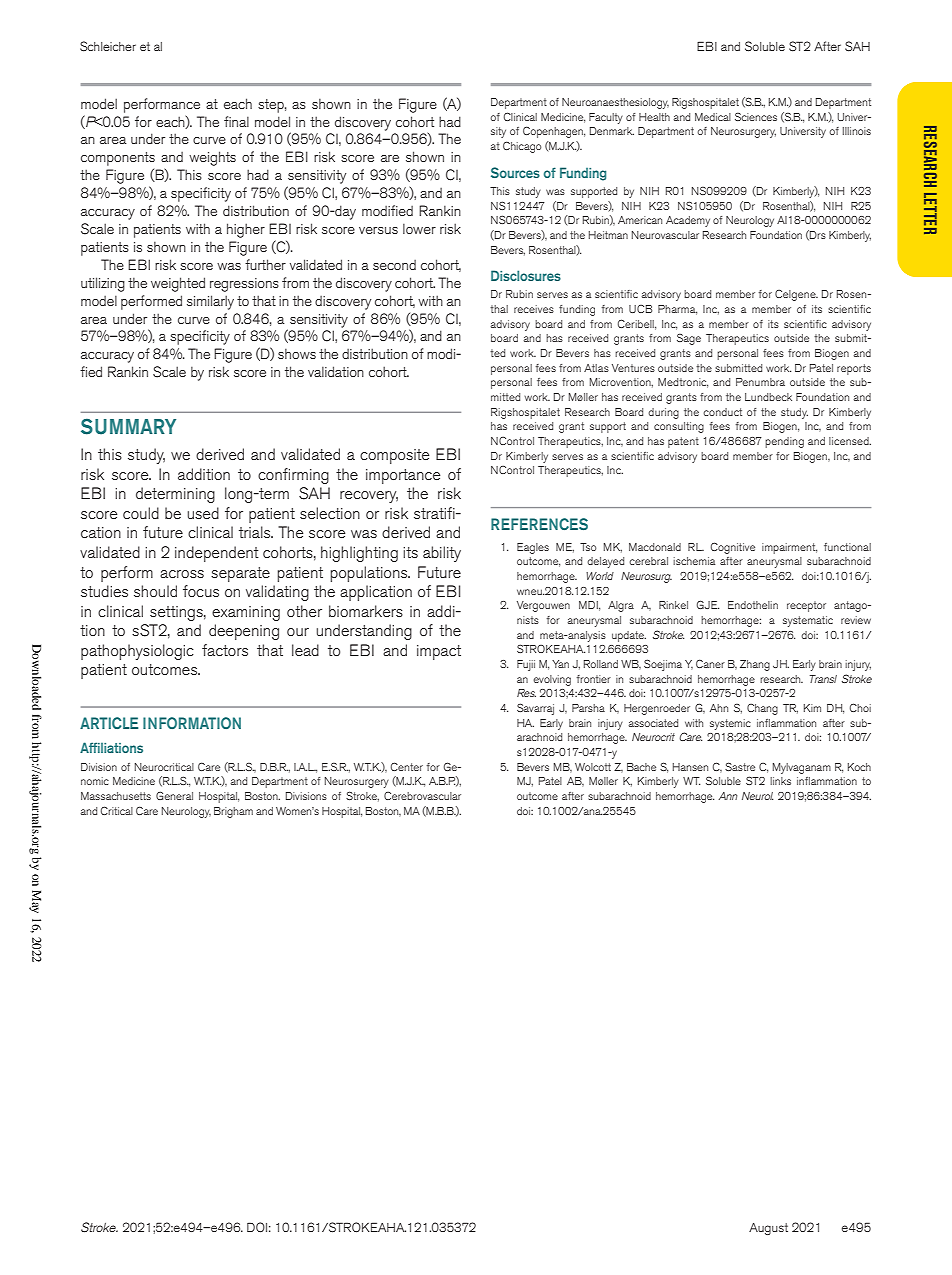 This image has width=952, height=1275. Describe the element at coordinates (174, 795) in the image. I see `General` at that location.
